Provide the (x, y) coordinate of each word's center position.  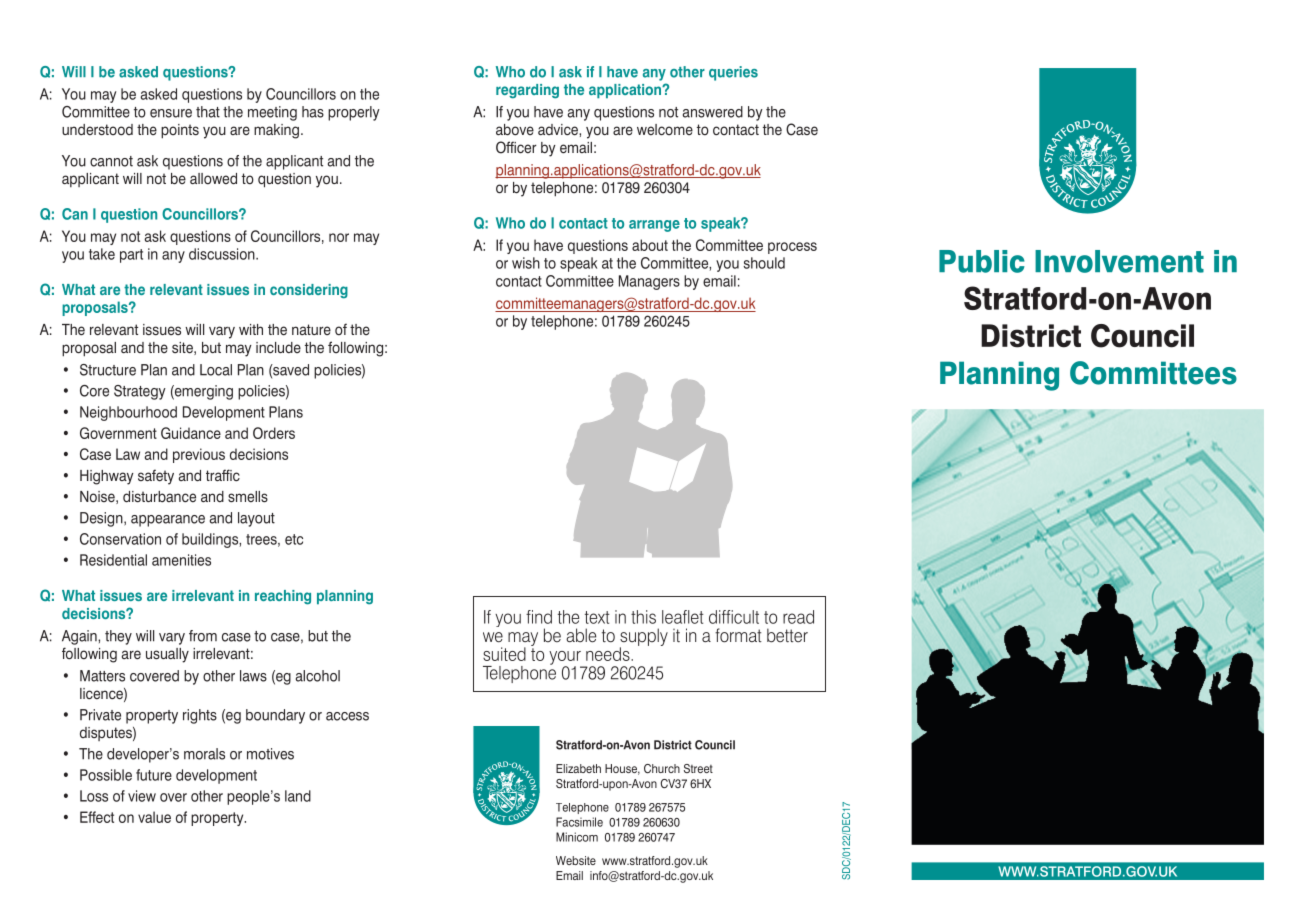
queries (733, 73)
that (208, 112)
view (142, 796)
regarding (527, 91)
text (597, 617)
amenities (181, 560)
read (798, 617)
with (251, 329)
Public (982, 261)
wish (526, 263)
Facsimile (579, 822)
